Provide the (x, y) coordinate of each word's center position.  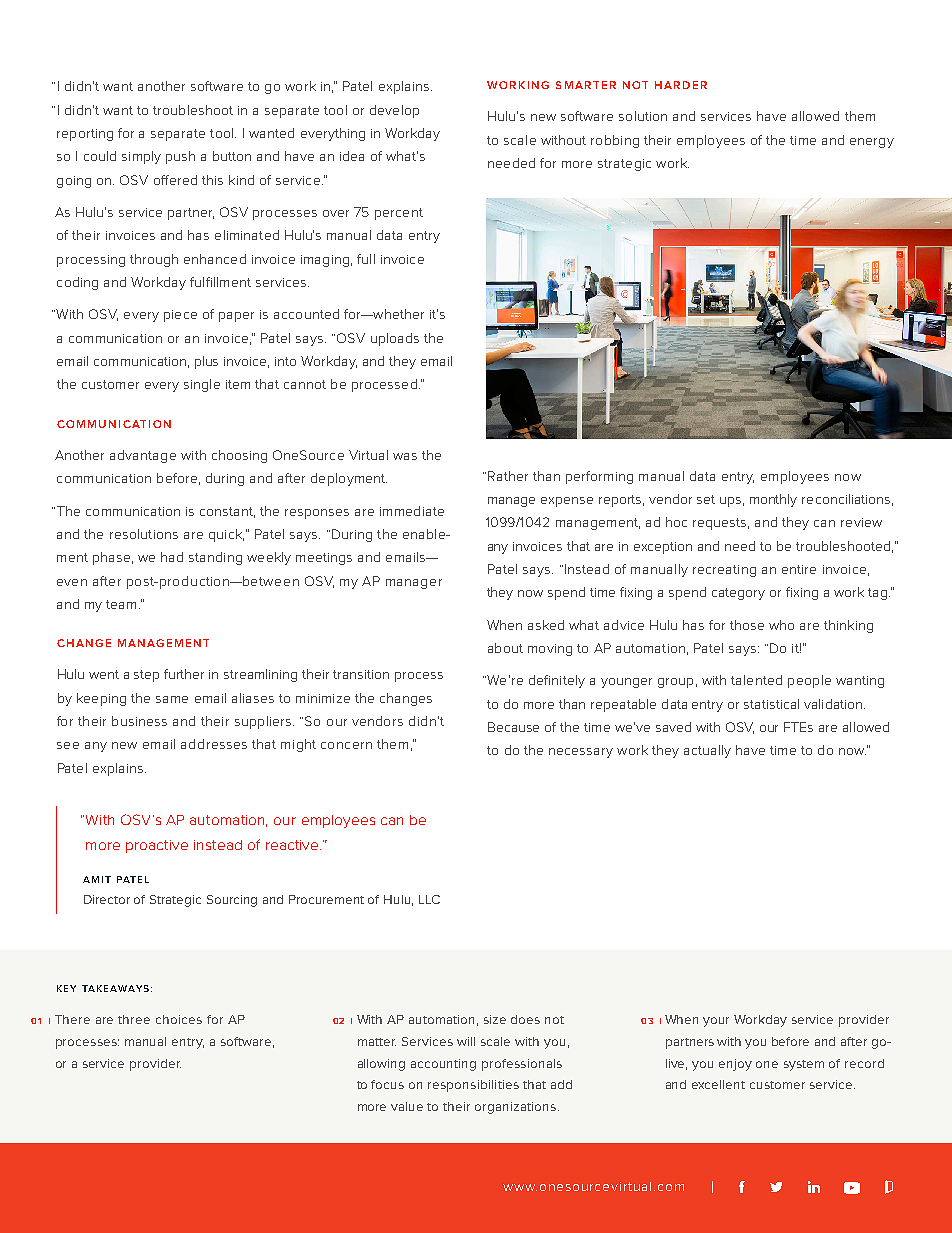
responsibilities (473, 1086)
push (180, 157)
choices (179, 1019)
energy (872, 143)
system (804, 1065)
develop (394, 111)
